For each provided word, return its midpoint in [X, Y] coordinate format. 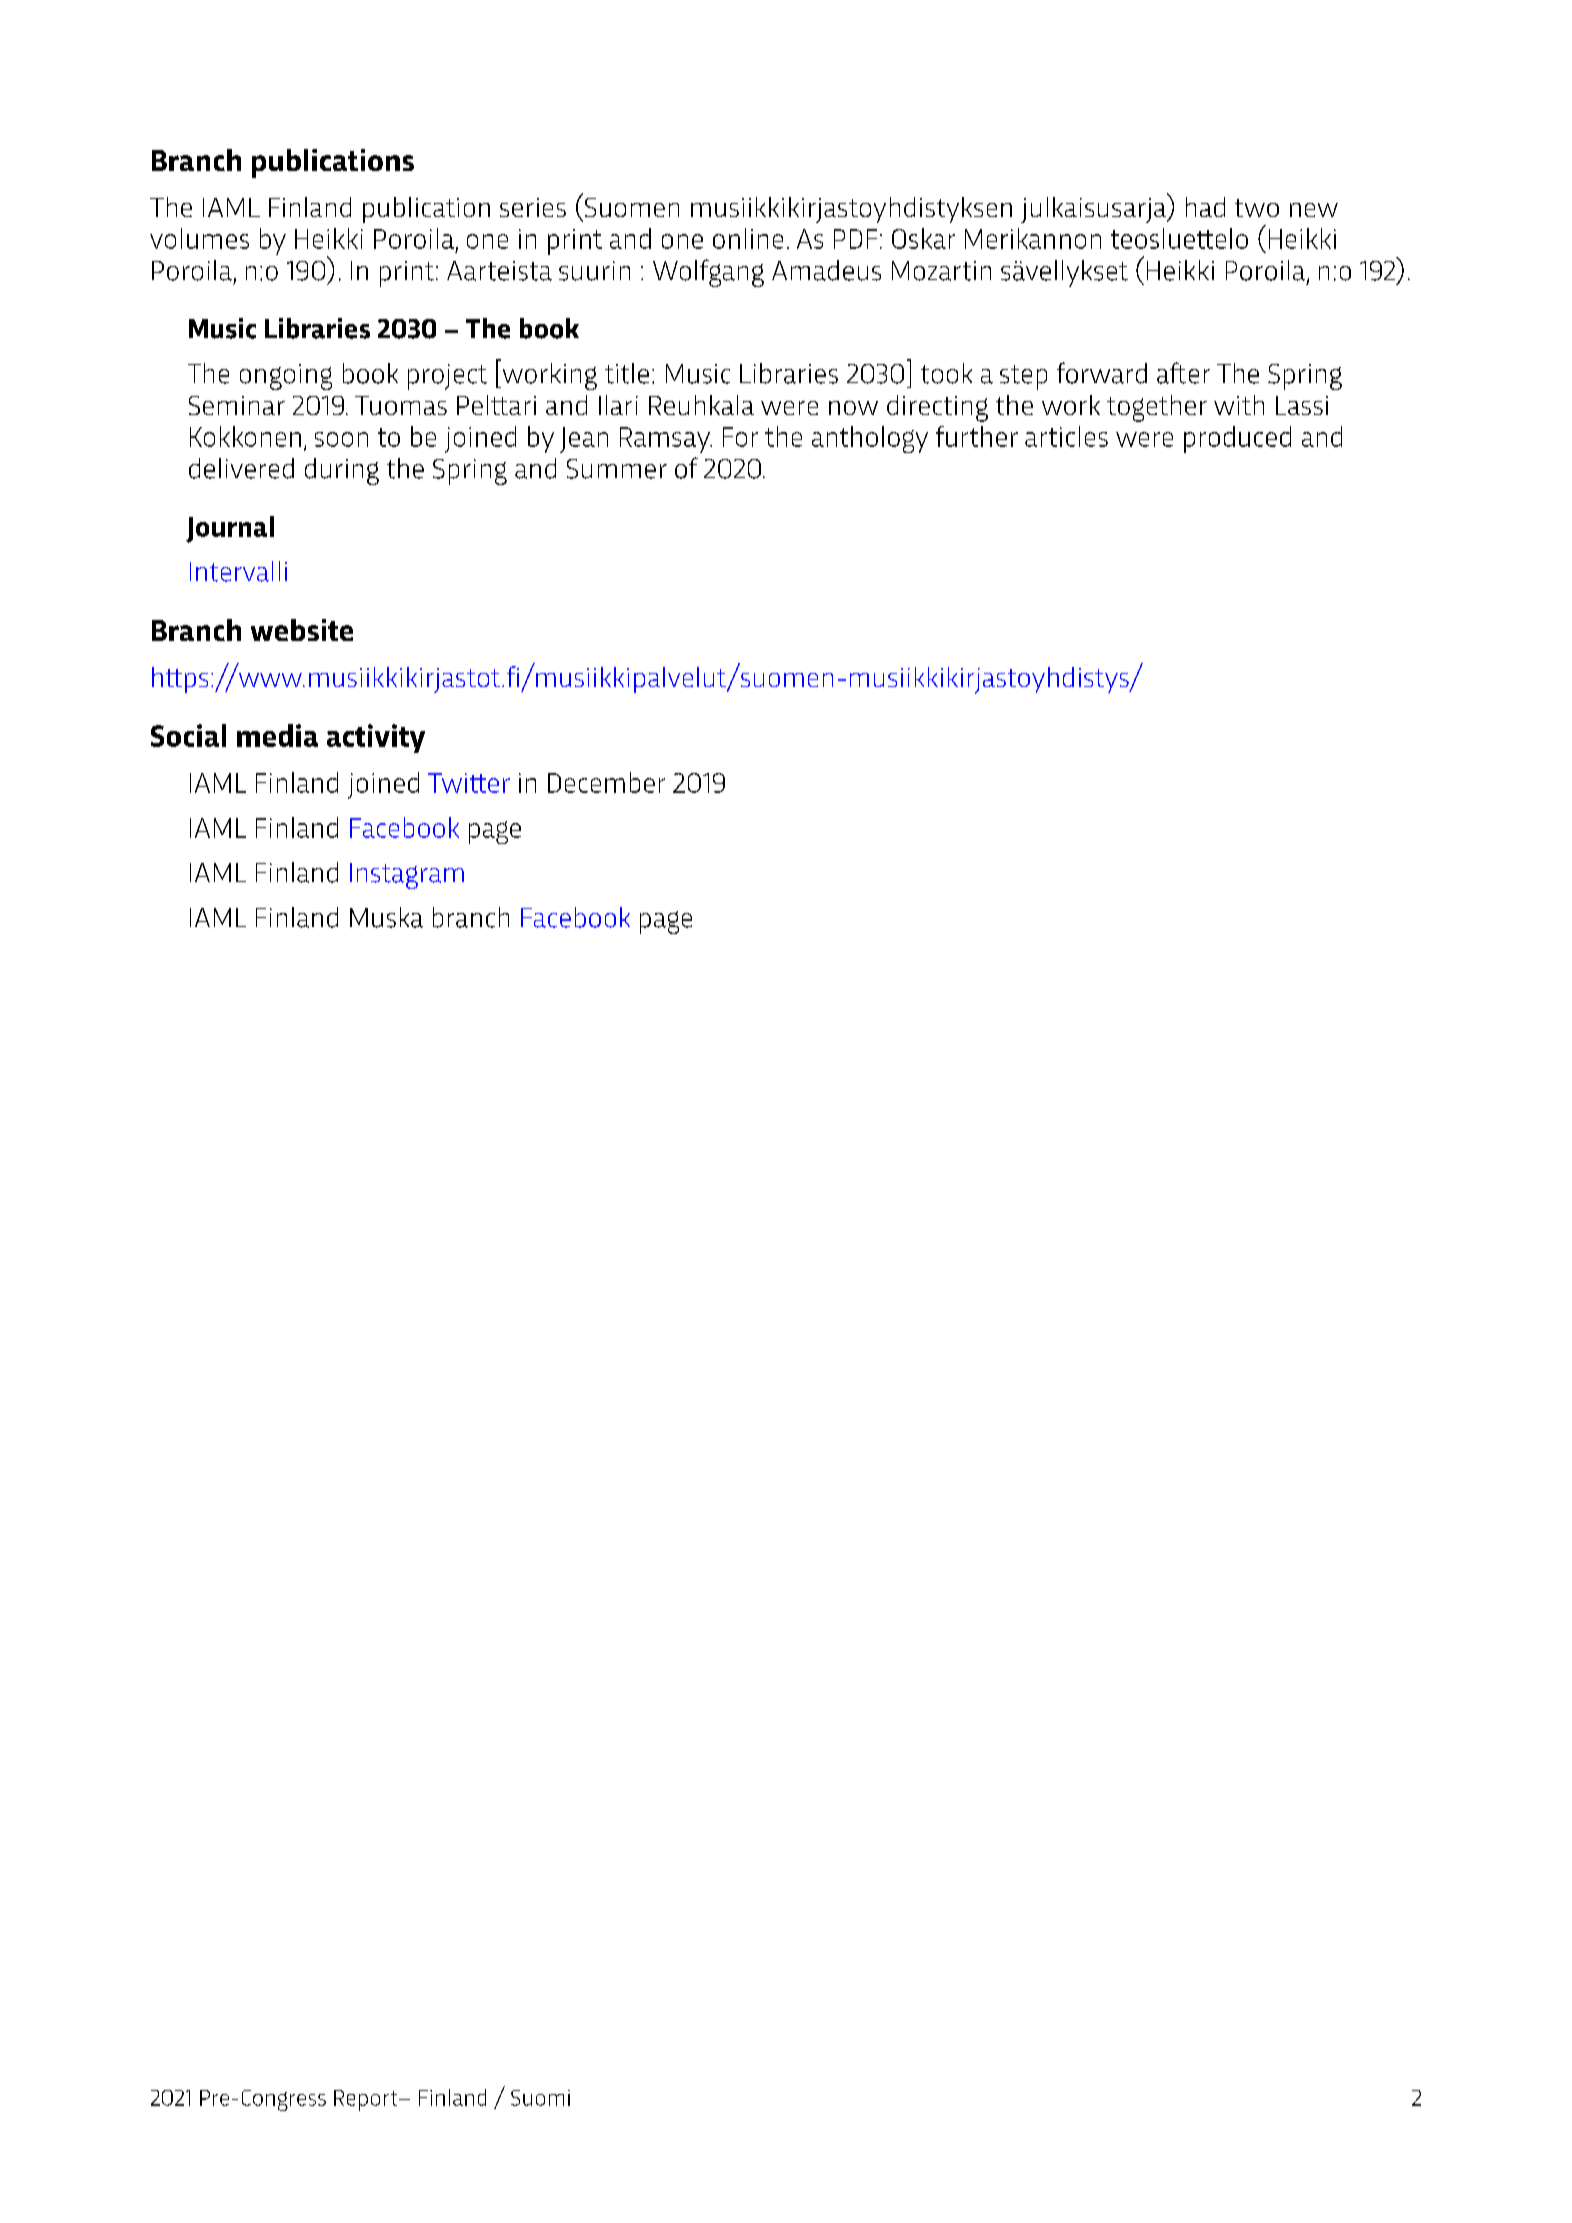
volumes [199, 238]
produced [1237, 439]
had [1205, 207]
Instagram [407, 876]
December [606, 782]
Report [367, 2100]
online [748, 238]
